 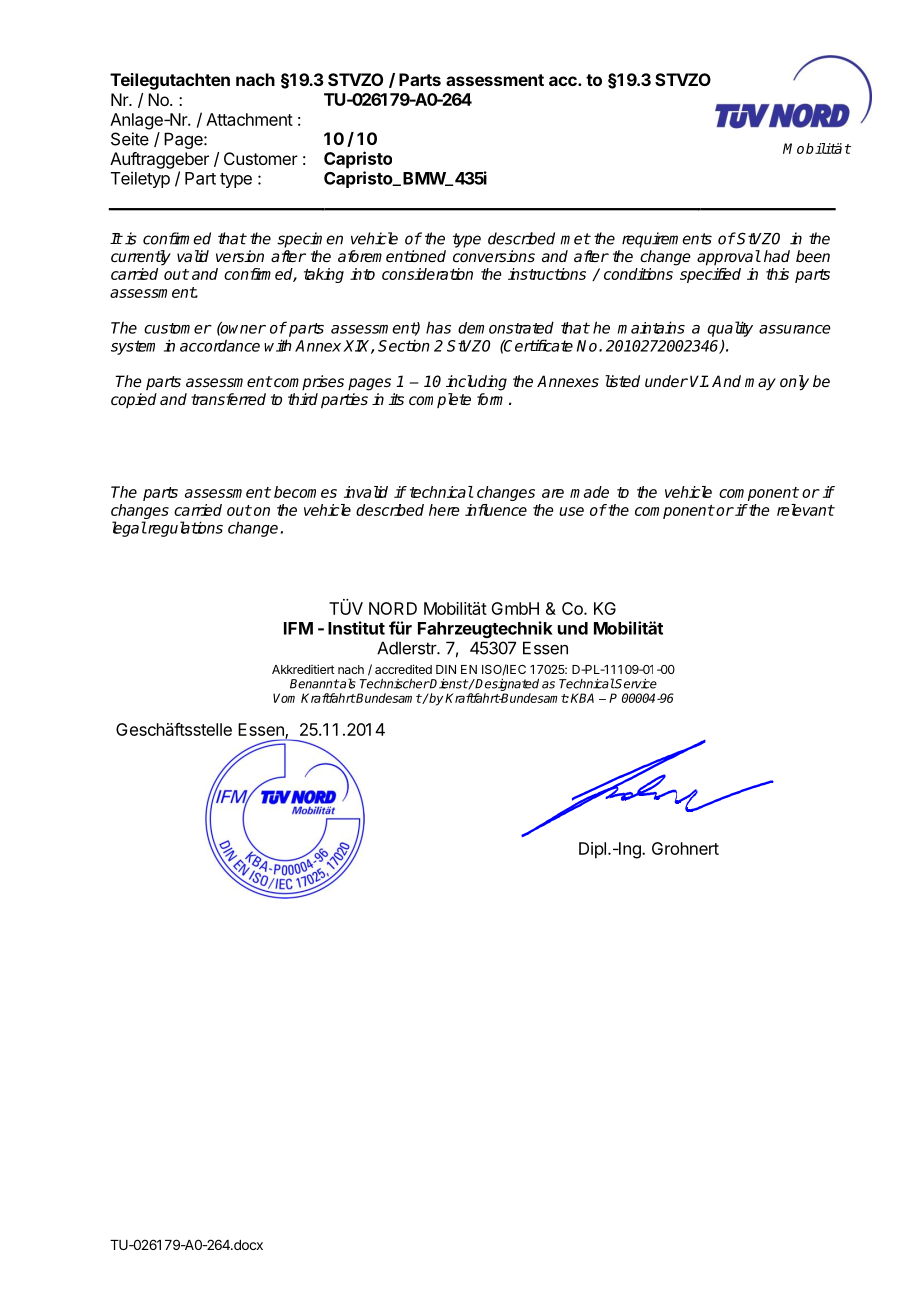 I want to click on Attachment, so click(x=249, y=119).
